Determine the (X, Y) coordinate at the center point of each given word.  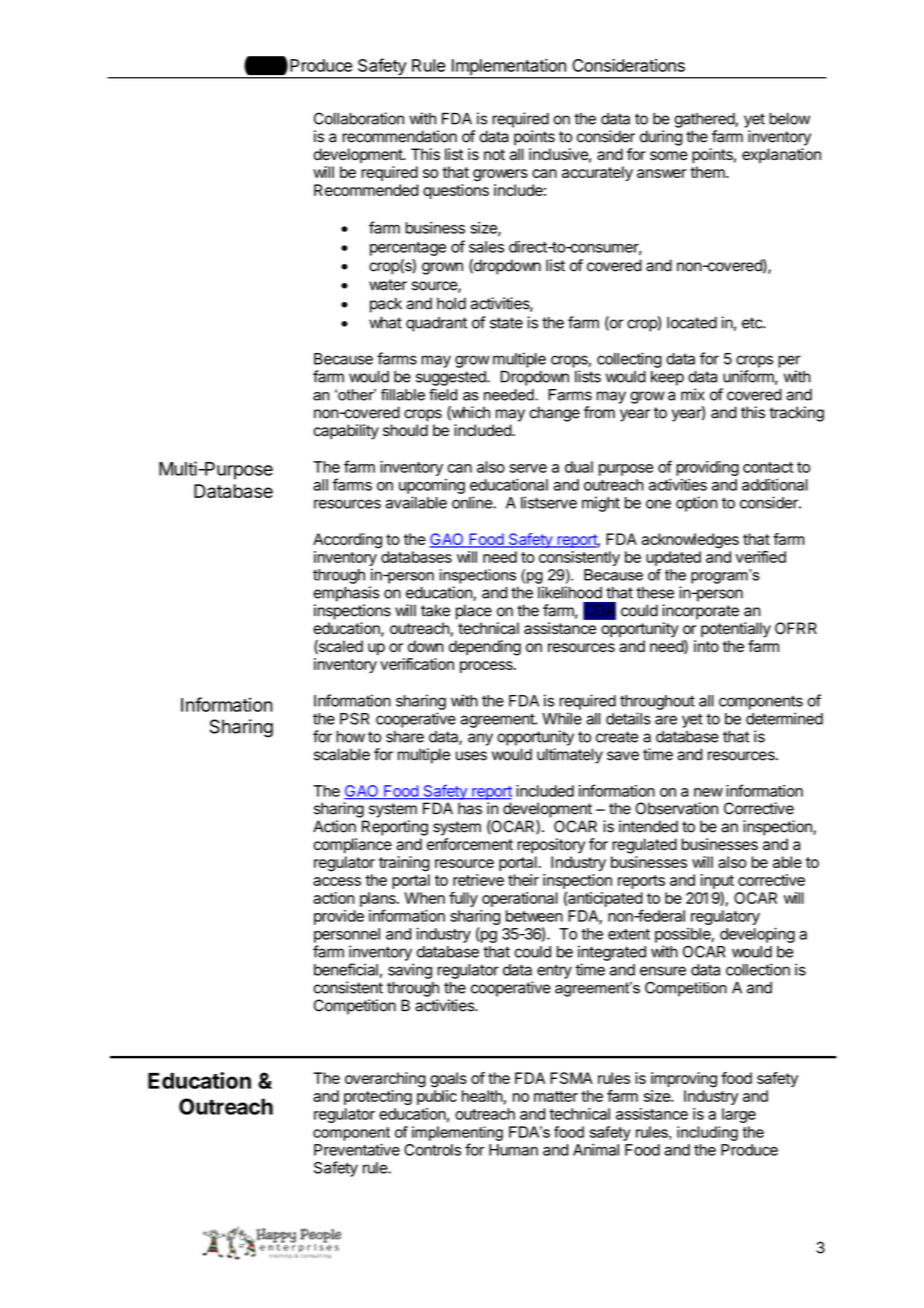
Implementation (509, 68)
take (435, 610)
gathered (705, 120)
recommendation (399, 136)
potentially (736, 630)
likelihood (570, 592)
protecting (378, 1097)
